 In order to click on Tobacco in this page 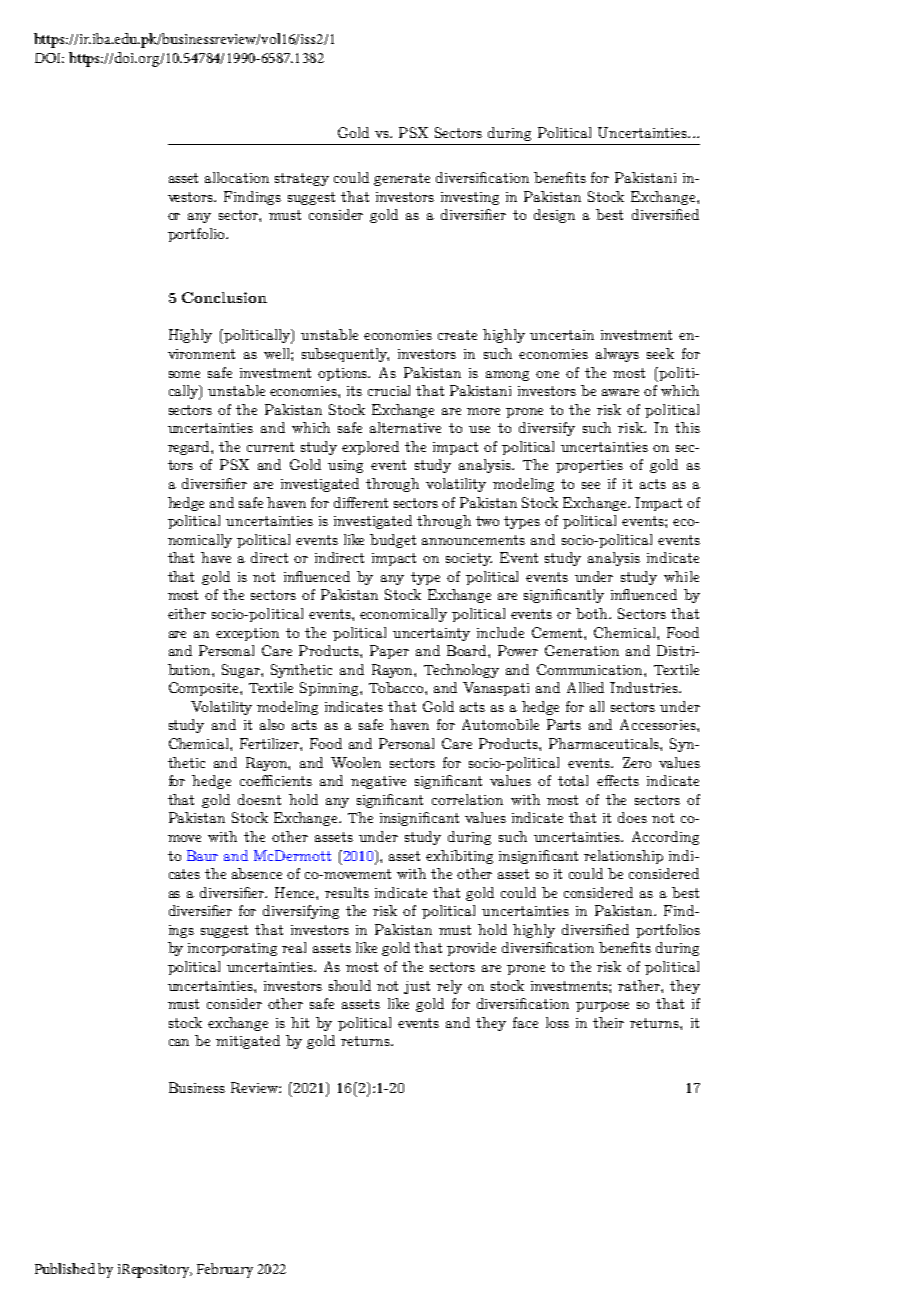, I will do `click(397, 687)`.
